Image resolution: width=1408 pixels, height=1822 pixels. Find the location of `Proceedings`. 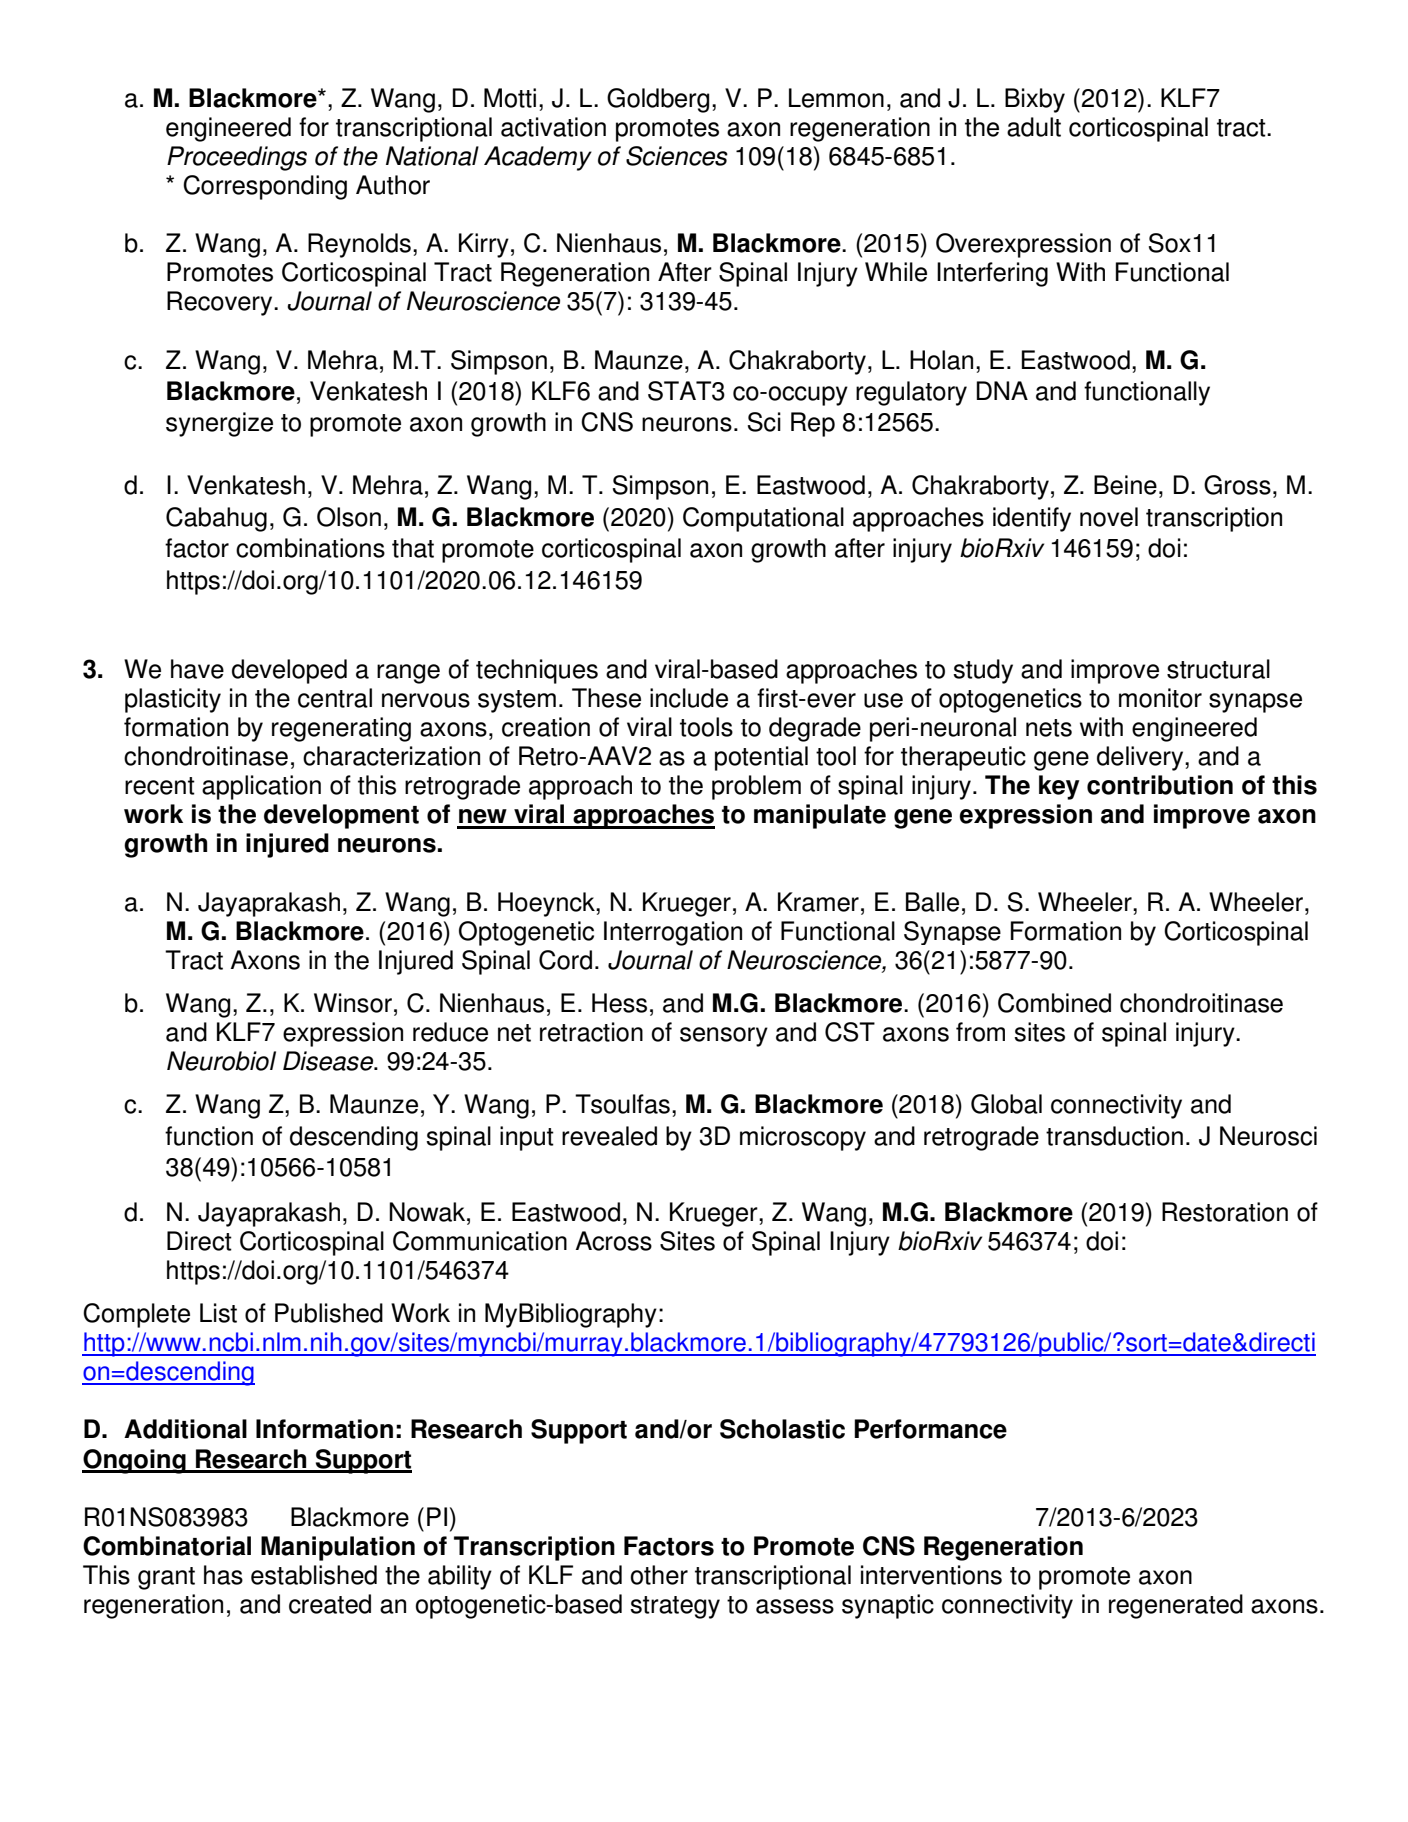

Proceedings is located at coordinates (237, 158).
